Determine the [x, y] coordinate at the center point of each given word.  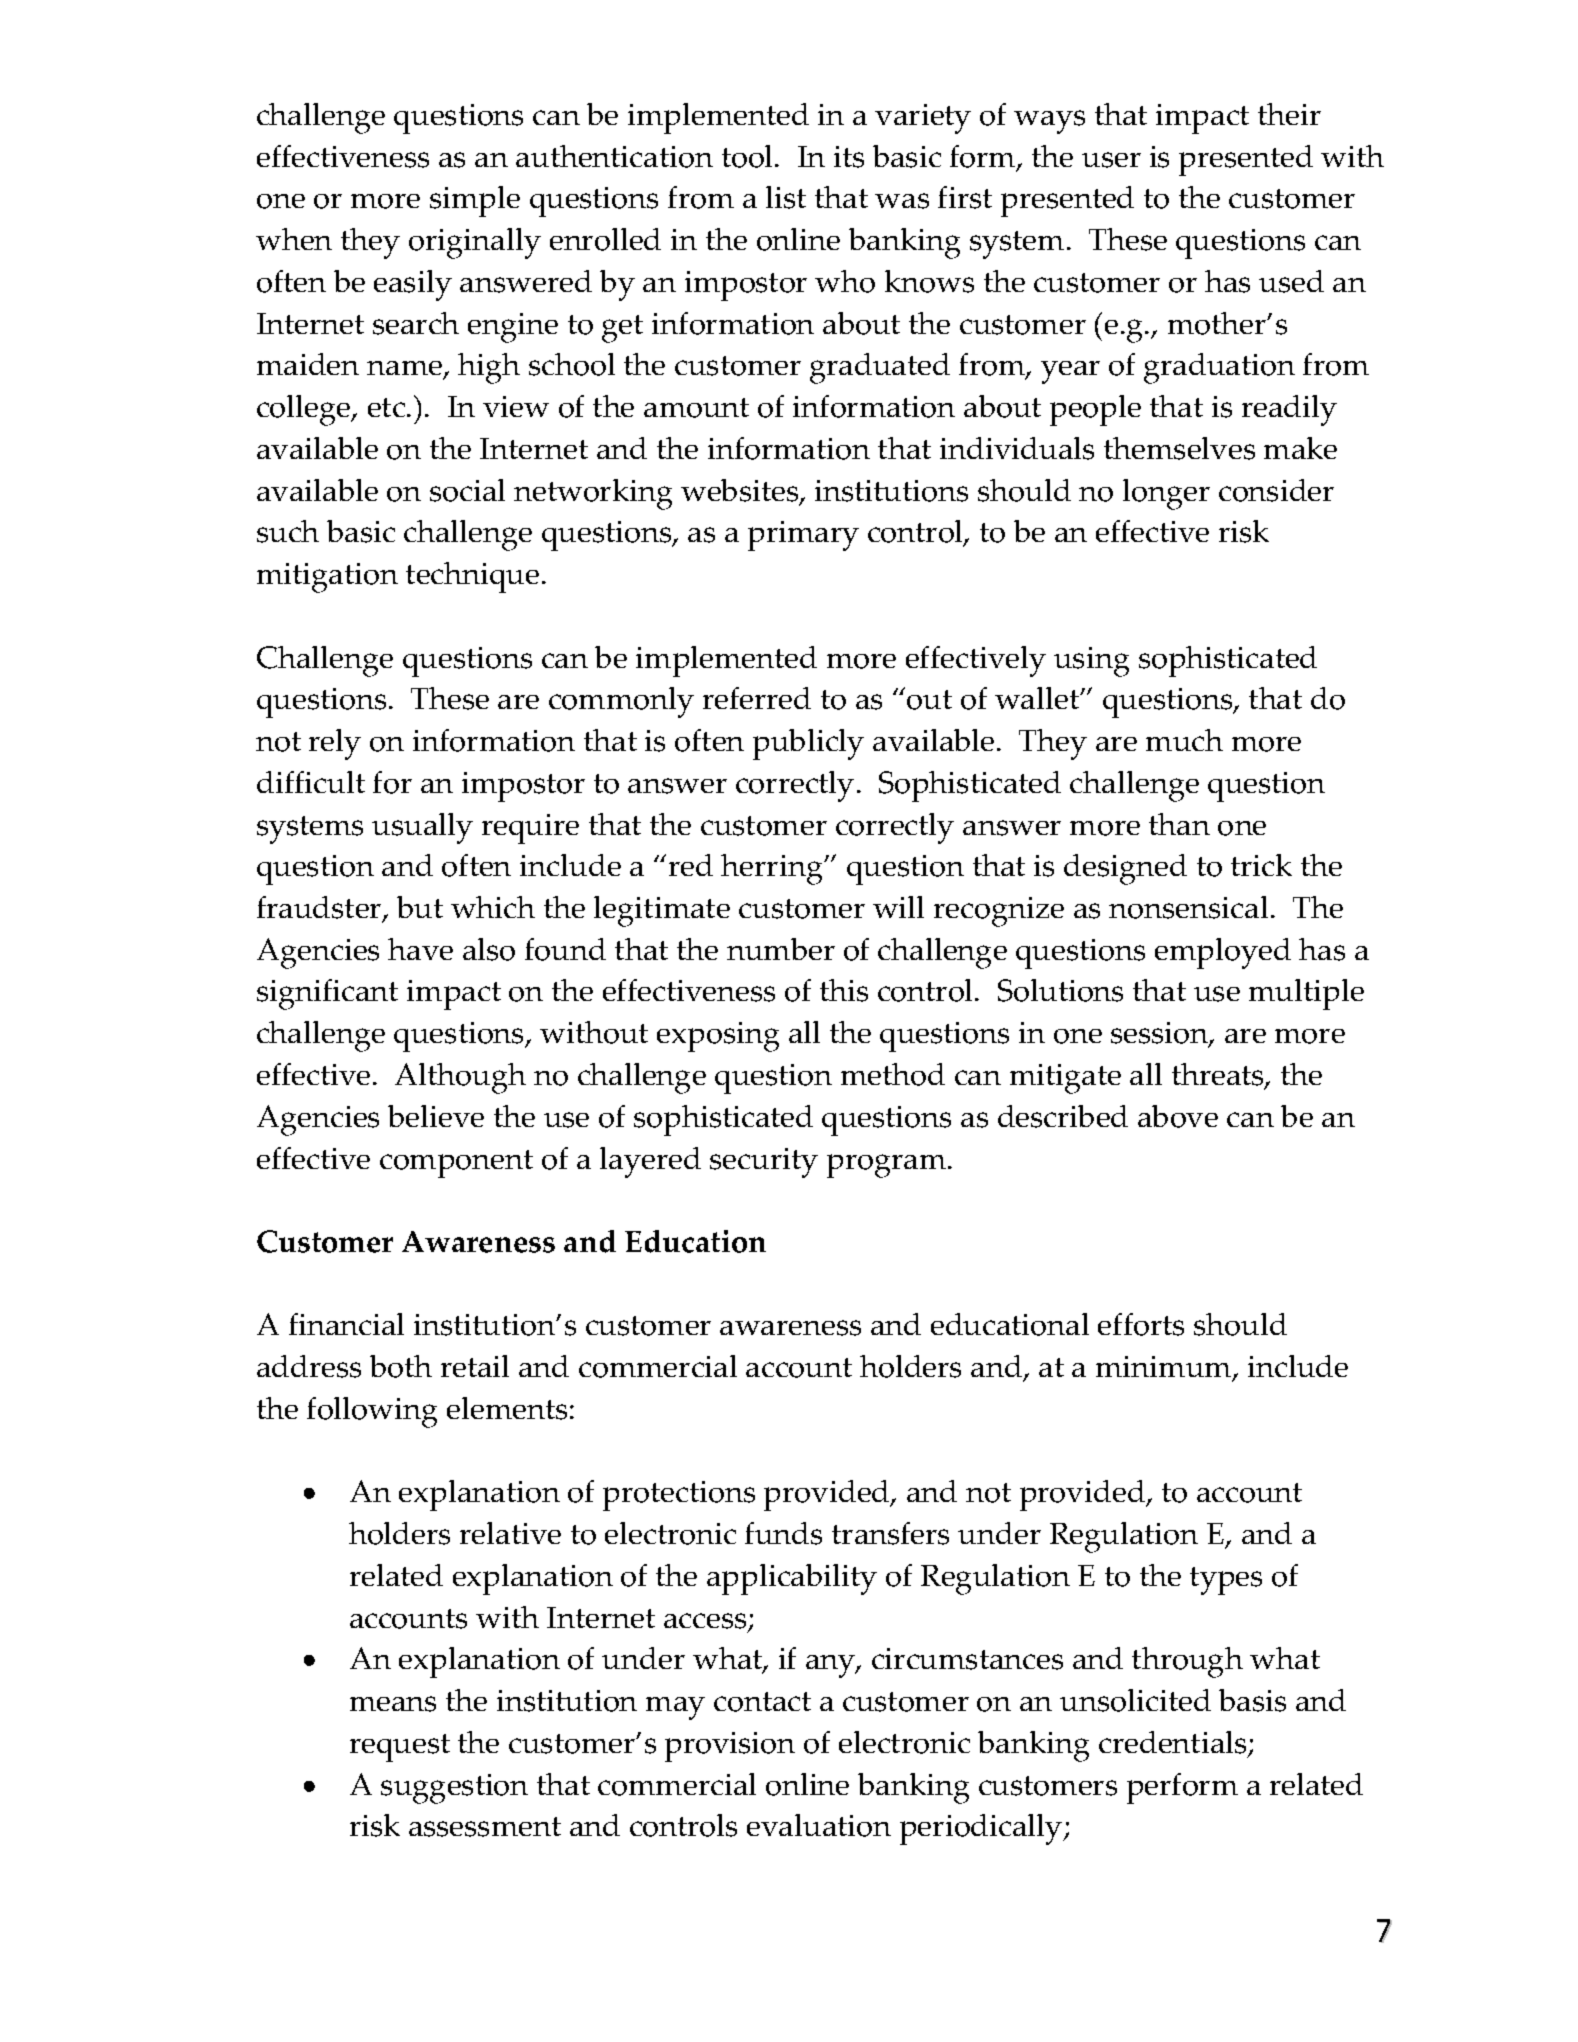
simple [475, 201]
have [420, 949]
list [786, 197]
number [781, 949]
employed [1223, 953]
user [1111, 160]
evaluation [819, 1825]
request [400, 1748]
